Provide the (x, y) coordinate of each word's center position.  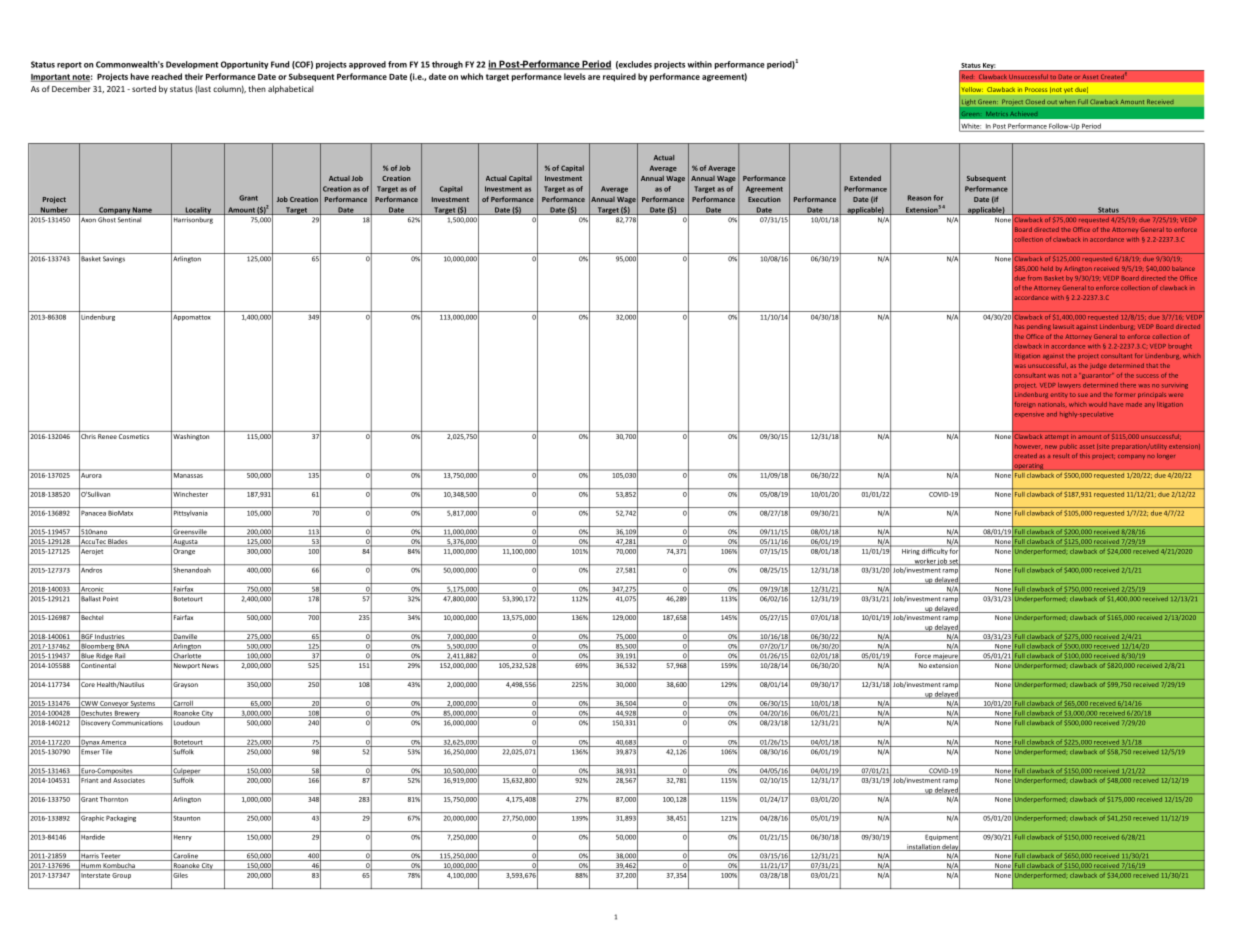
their (194, 76)
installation (923, 847)
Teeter (111, 857)
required (619, 77)
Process (1036, 89)
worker (924, 561)
